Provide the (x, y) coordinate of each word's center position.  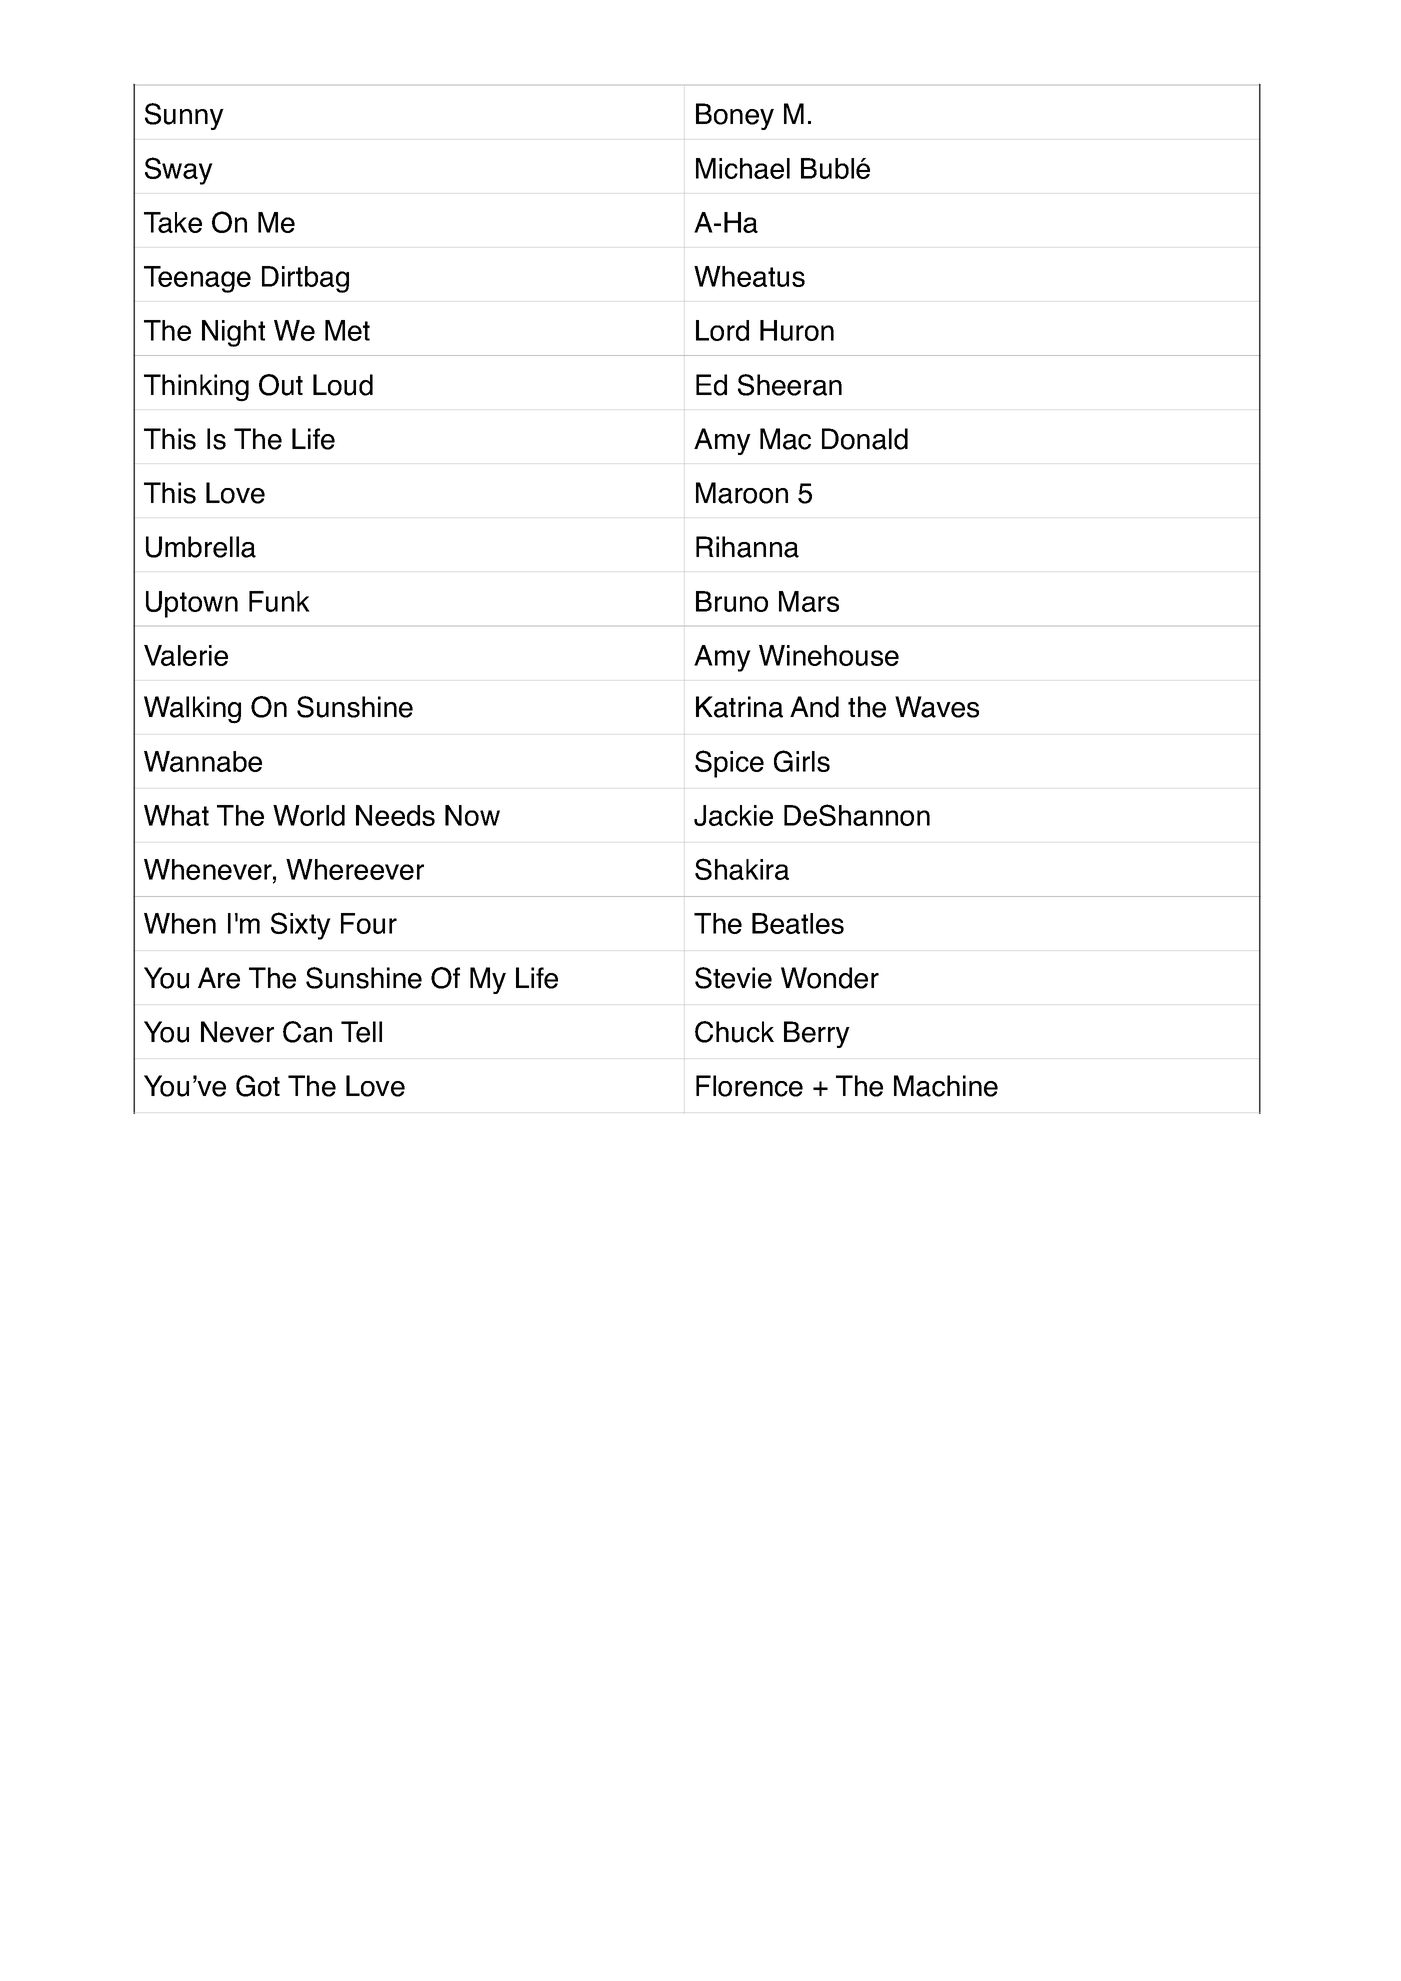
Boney (735, 116)
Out (281, 385)
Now (472, 815)
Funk (279, 601)
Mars (809, 601)
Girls (802, 761)
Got (258, 1086)
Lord (722, 330)
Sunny (184, 116)
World (309, 815)
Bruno (732, 601)
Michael (743, 168)
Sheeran (790, 385)
